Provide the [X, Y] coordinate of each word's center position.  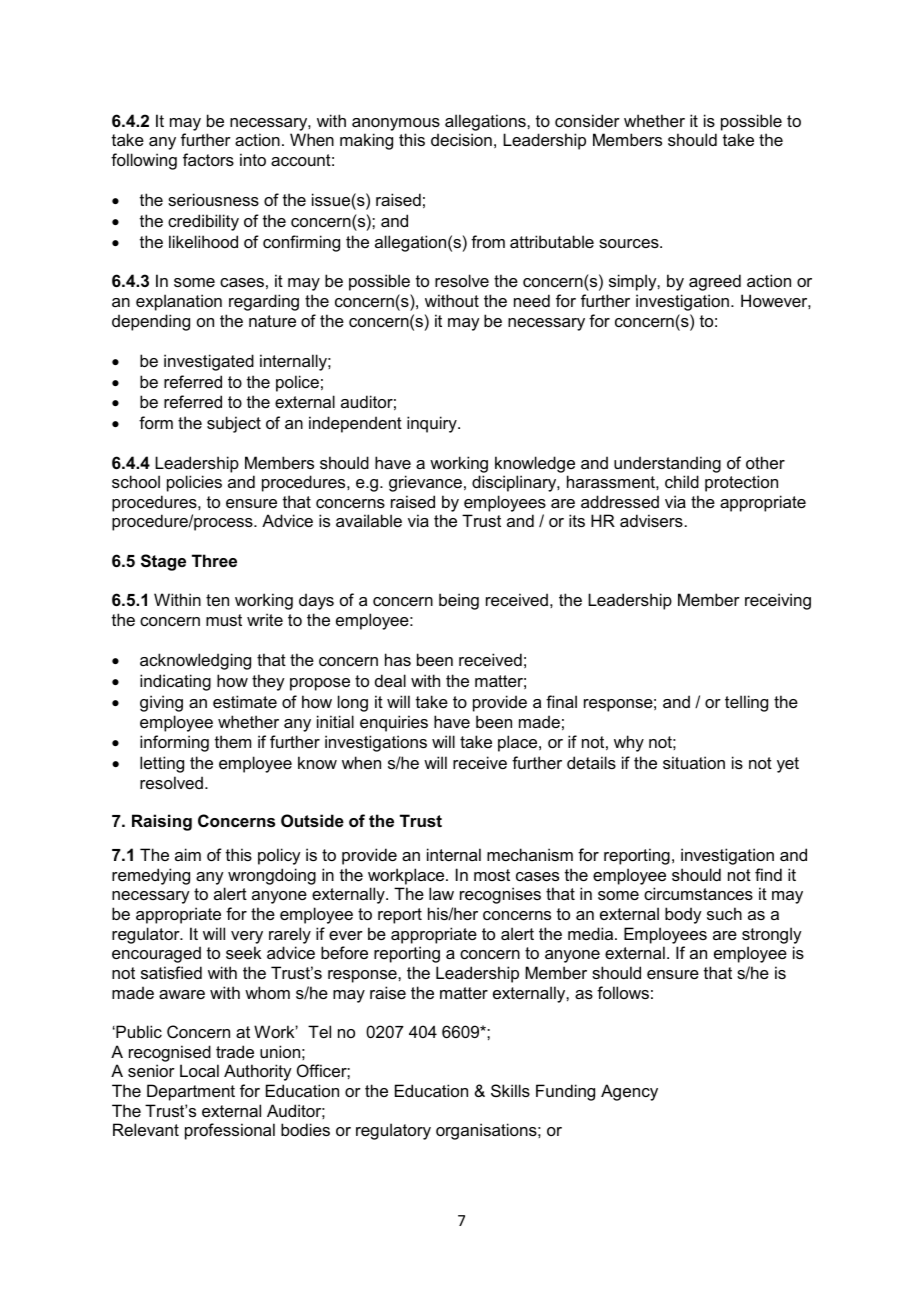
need [532, 300]
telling [746, 703]
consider [587, 120]
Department [191, 1092]
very [247, 937]
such [724, 913]
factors [208, 159]
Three [214, 560]
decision [461, 139]
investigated [209, 362]
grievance [425, 483]
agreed [715, 282]
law [441, 893]
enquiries [394, 723]
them [233, 741]
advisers [651, 520]
